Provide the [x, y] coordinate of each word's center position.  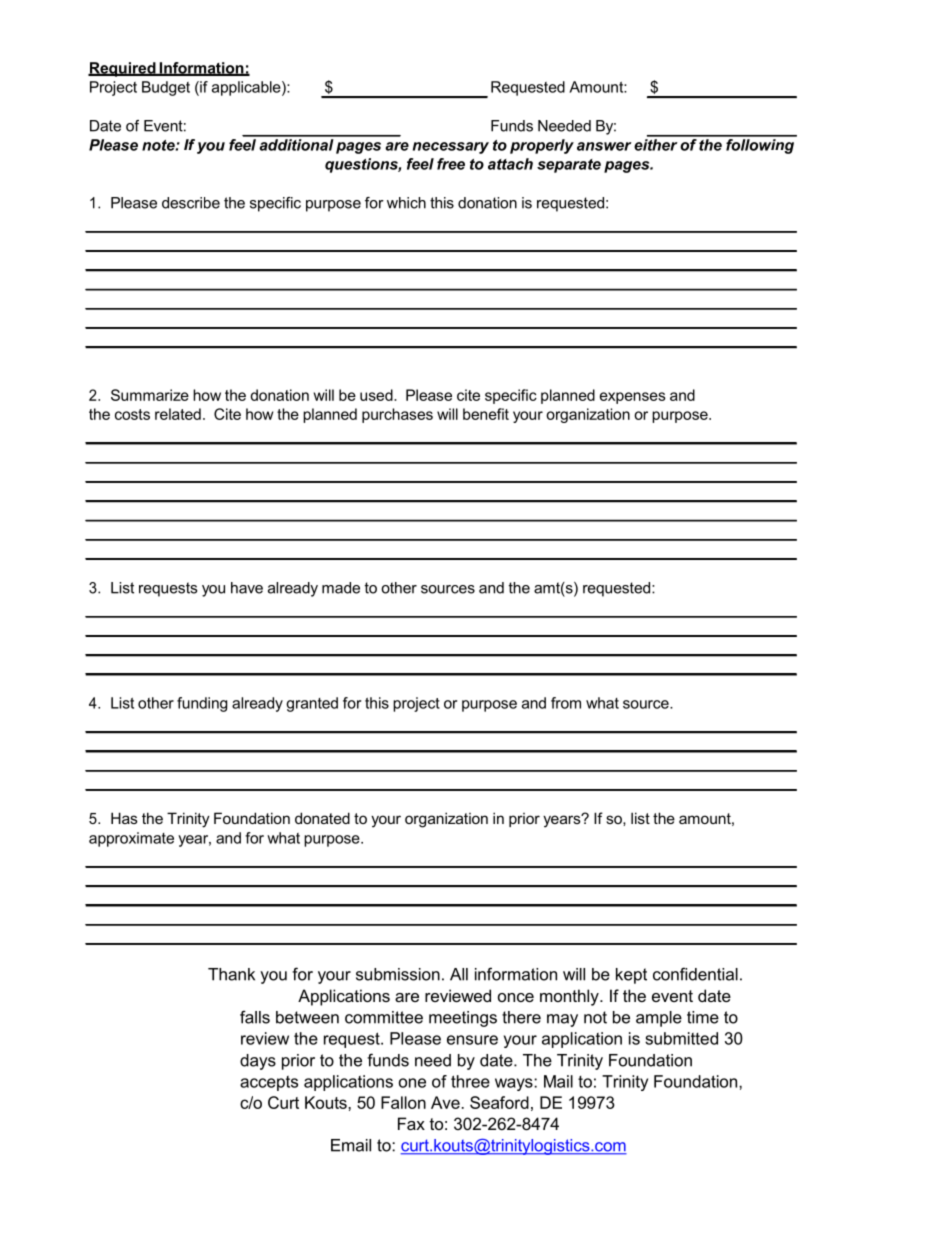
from [566, 703]
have [247, 588]
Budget [166, 88]
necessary [451, 148]
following [760, 145]
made [341, 588]
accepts [269, 1083]
